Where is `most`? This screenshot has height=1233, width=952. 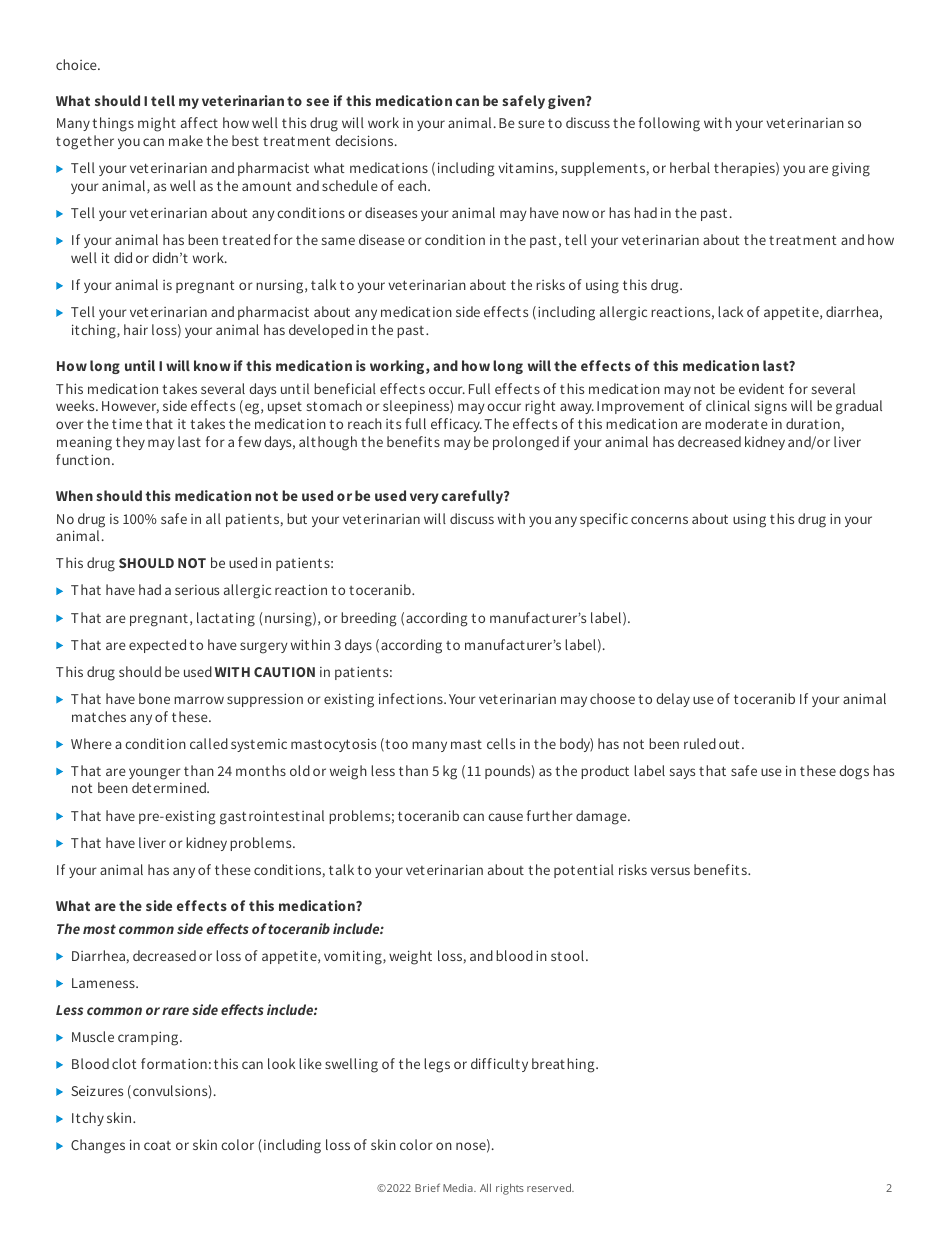 most is located at coordinates (99, 929).
